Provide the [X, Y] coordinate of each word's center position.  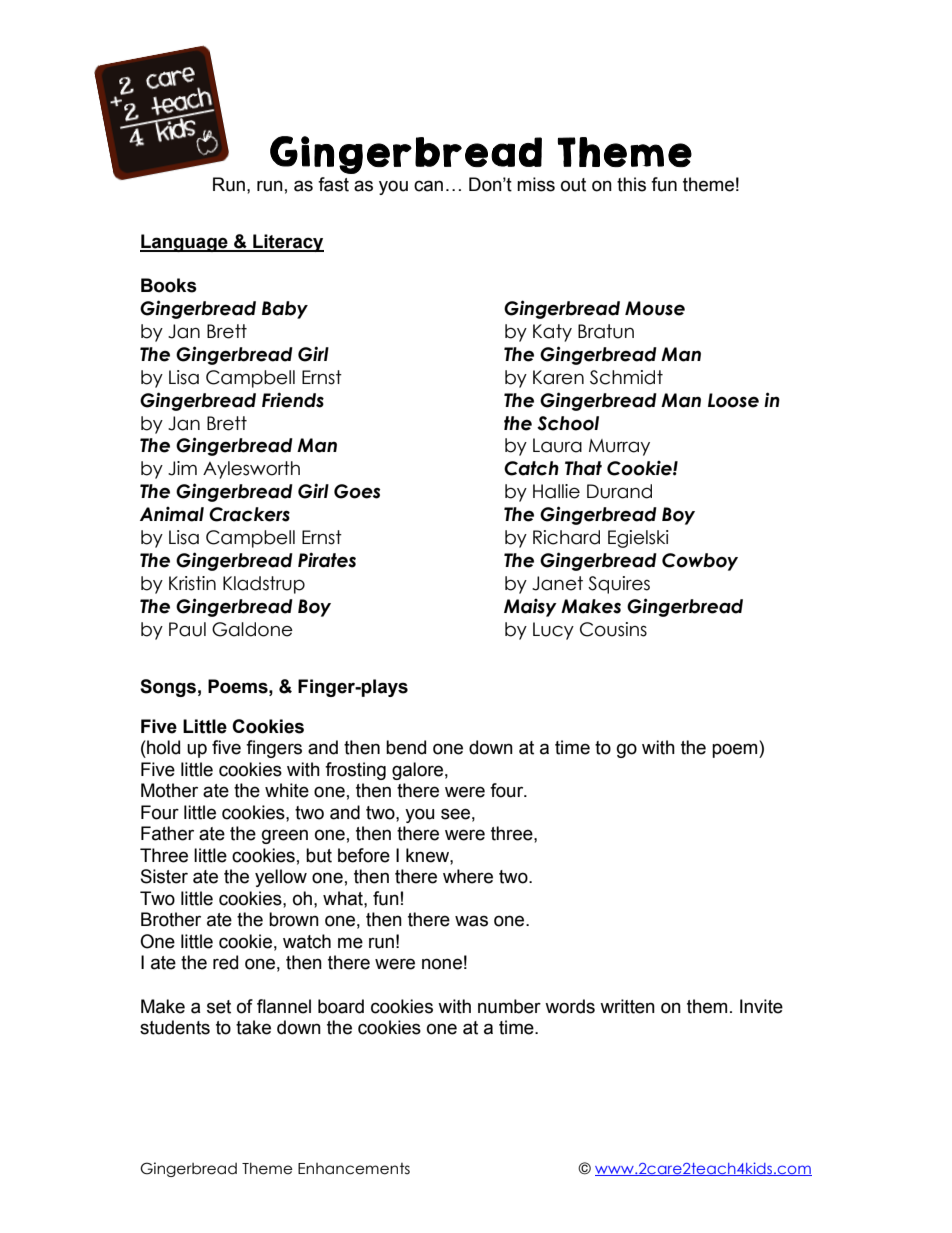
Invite [761, 1006]
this [631, 184]
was [471, 921]
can [428, 186]
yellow [281, 878]
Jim [182, 468]
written [627, 1006]
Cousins [613, 629]
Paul [187, 629]
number [509, 1006]
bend [406, 747]
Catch [531, 468]
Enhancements [354, 1169]
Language [185, 243]
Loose [733, 400]
